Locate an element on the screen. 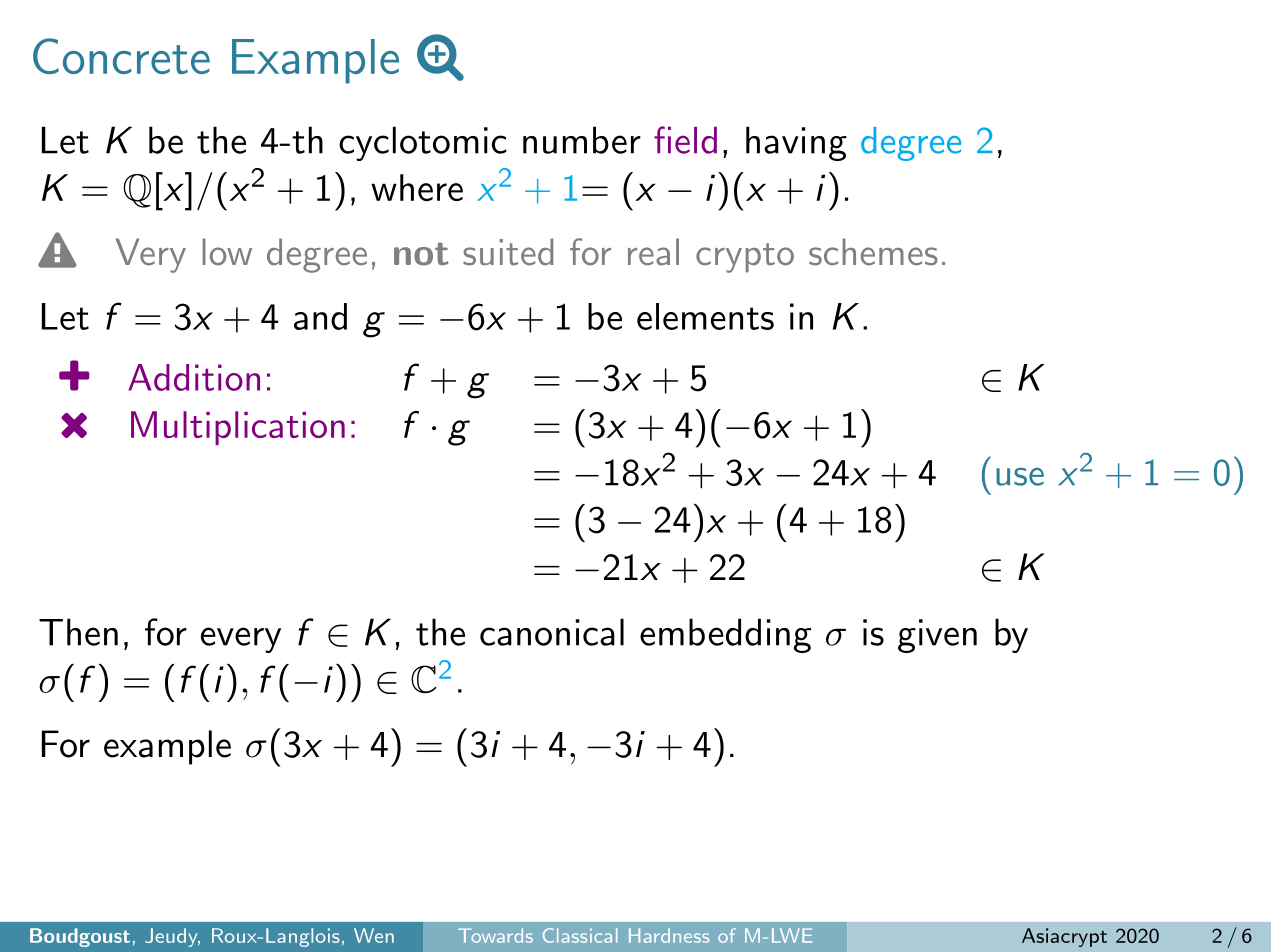 The image size is (1271, 952). Then is located at coordinates (78, 632).
